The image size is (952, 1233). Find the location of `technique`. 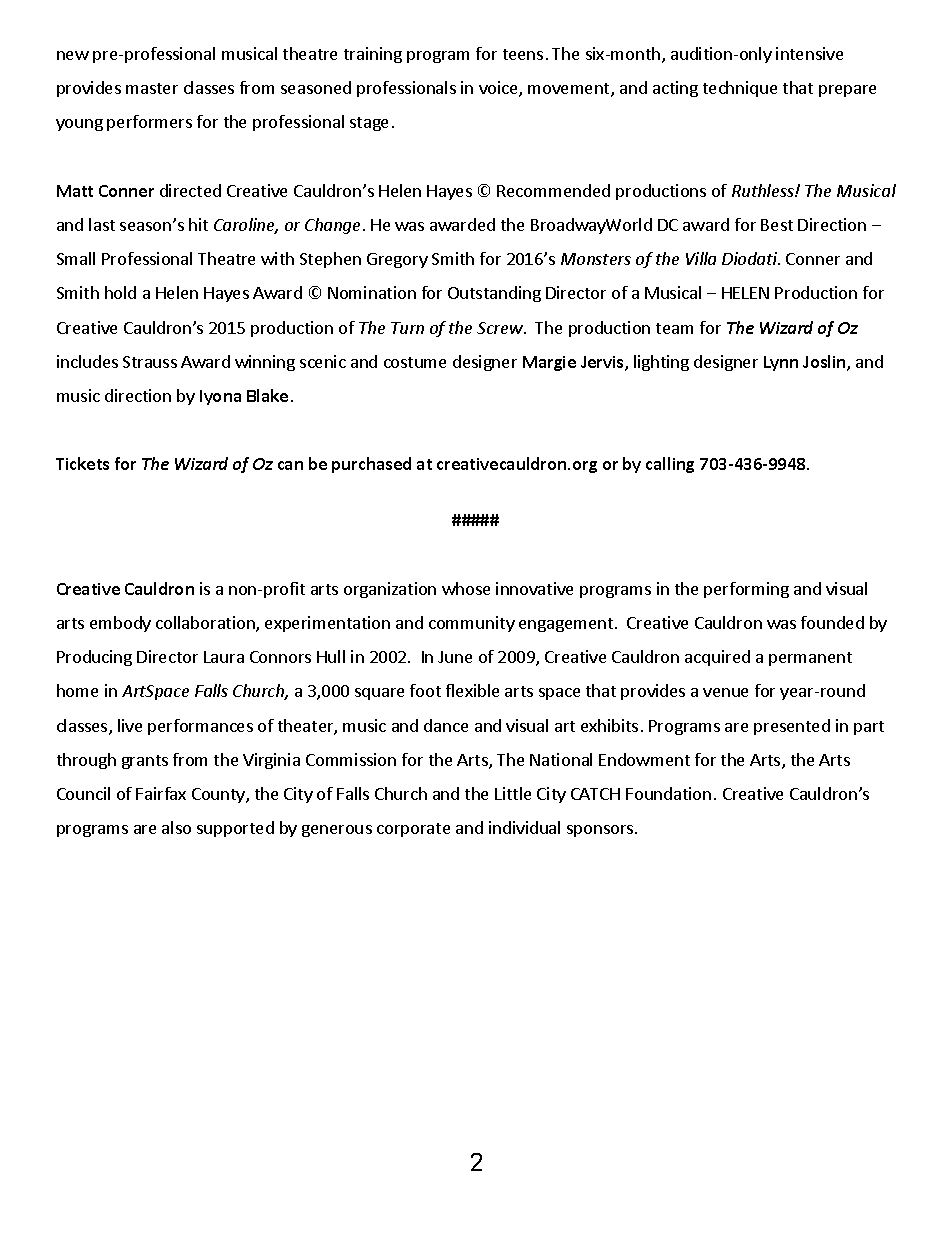

technique is located at coordinates (740, 89).
